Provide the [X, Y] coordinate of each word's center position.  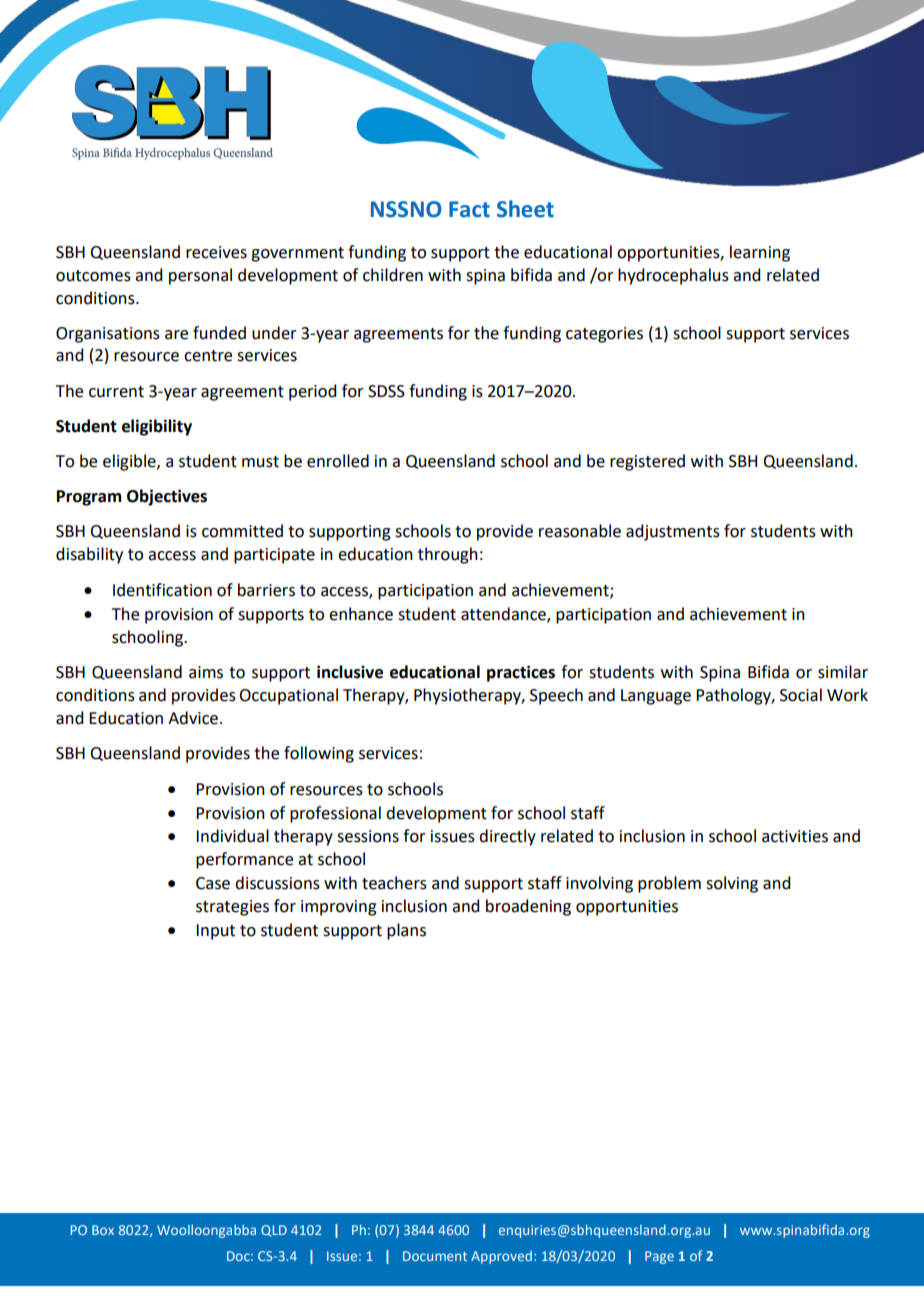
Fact [469, 209]
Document [435, 1256]
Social [801, 695]
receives [216, 252]
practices [521, 673]
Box [103, 1230]
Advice [193, 718]
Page [659, 1257]
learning [760, 253]
